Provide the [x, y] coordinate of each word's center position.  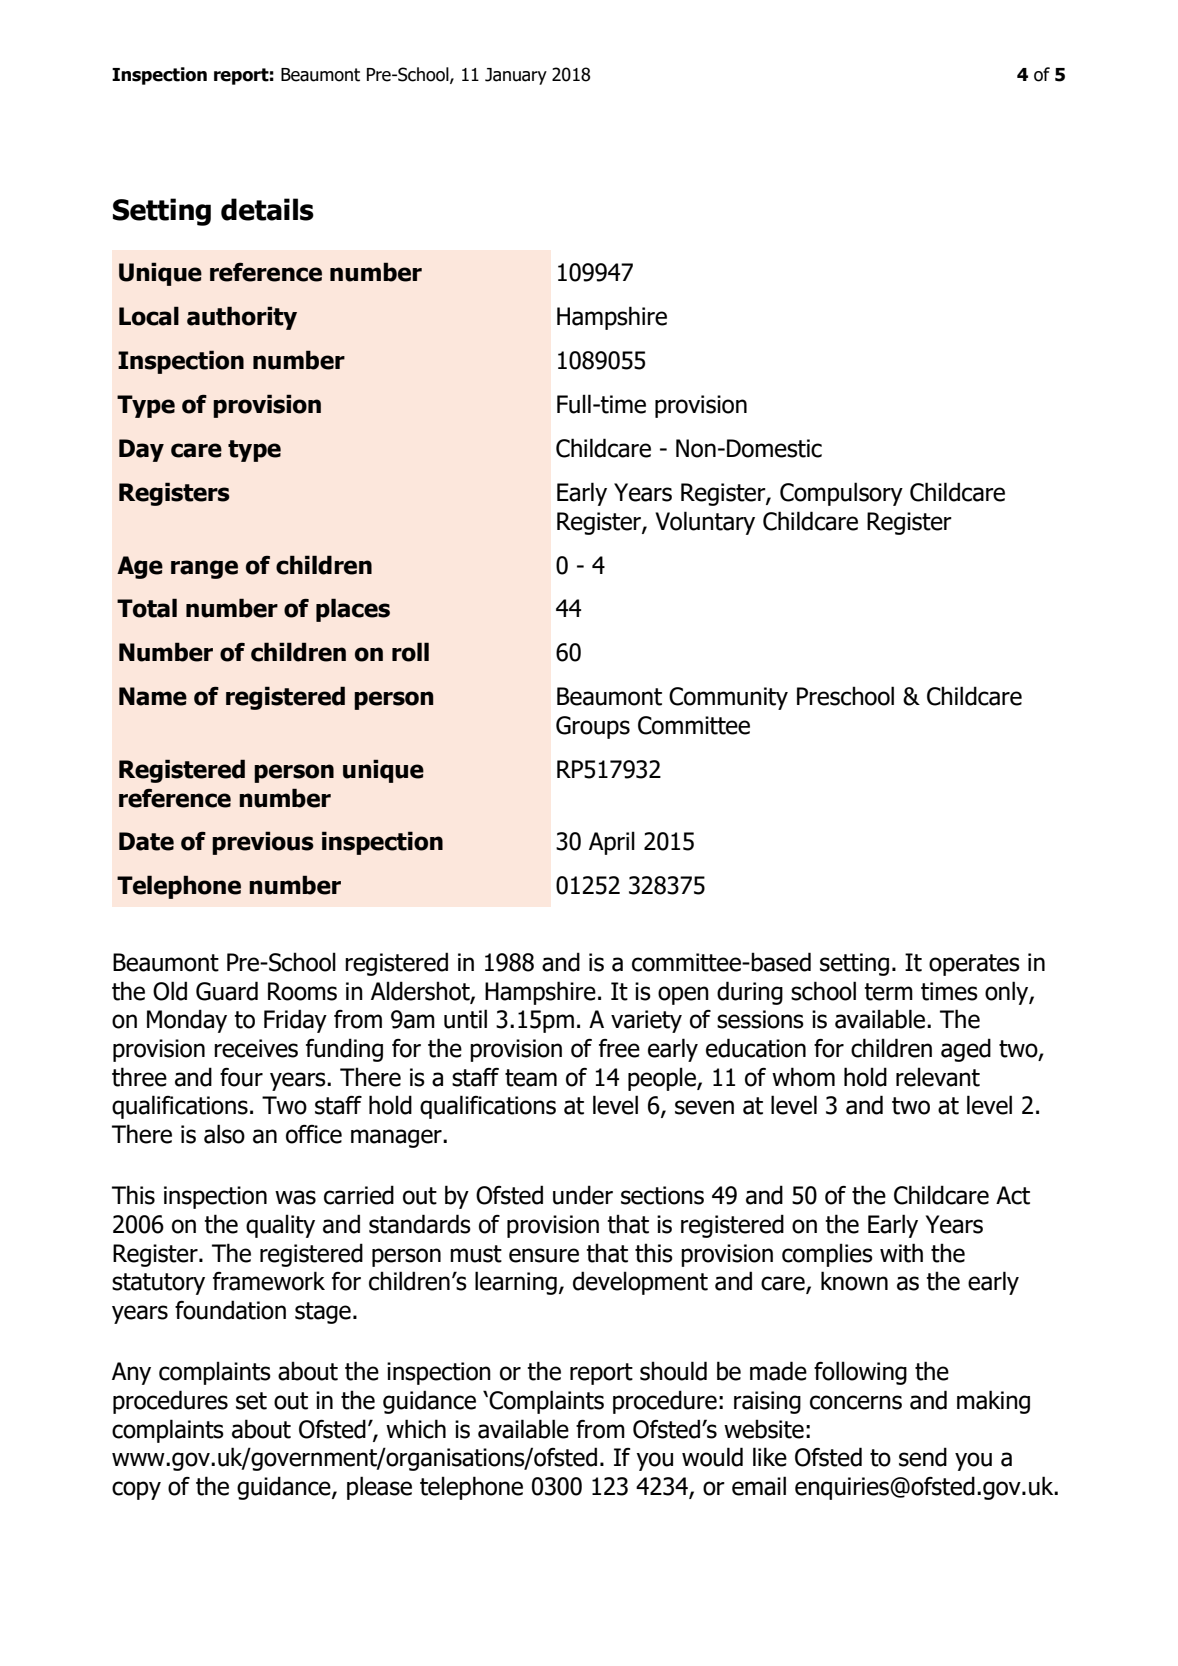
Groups [593, 727]
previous [263, 843]
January [516, 76]
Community [728, 698]
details [267, 209]
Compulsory [841, 494]
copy [136, 1490]
